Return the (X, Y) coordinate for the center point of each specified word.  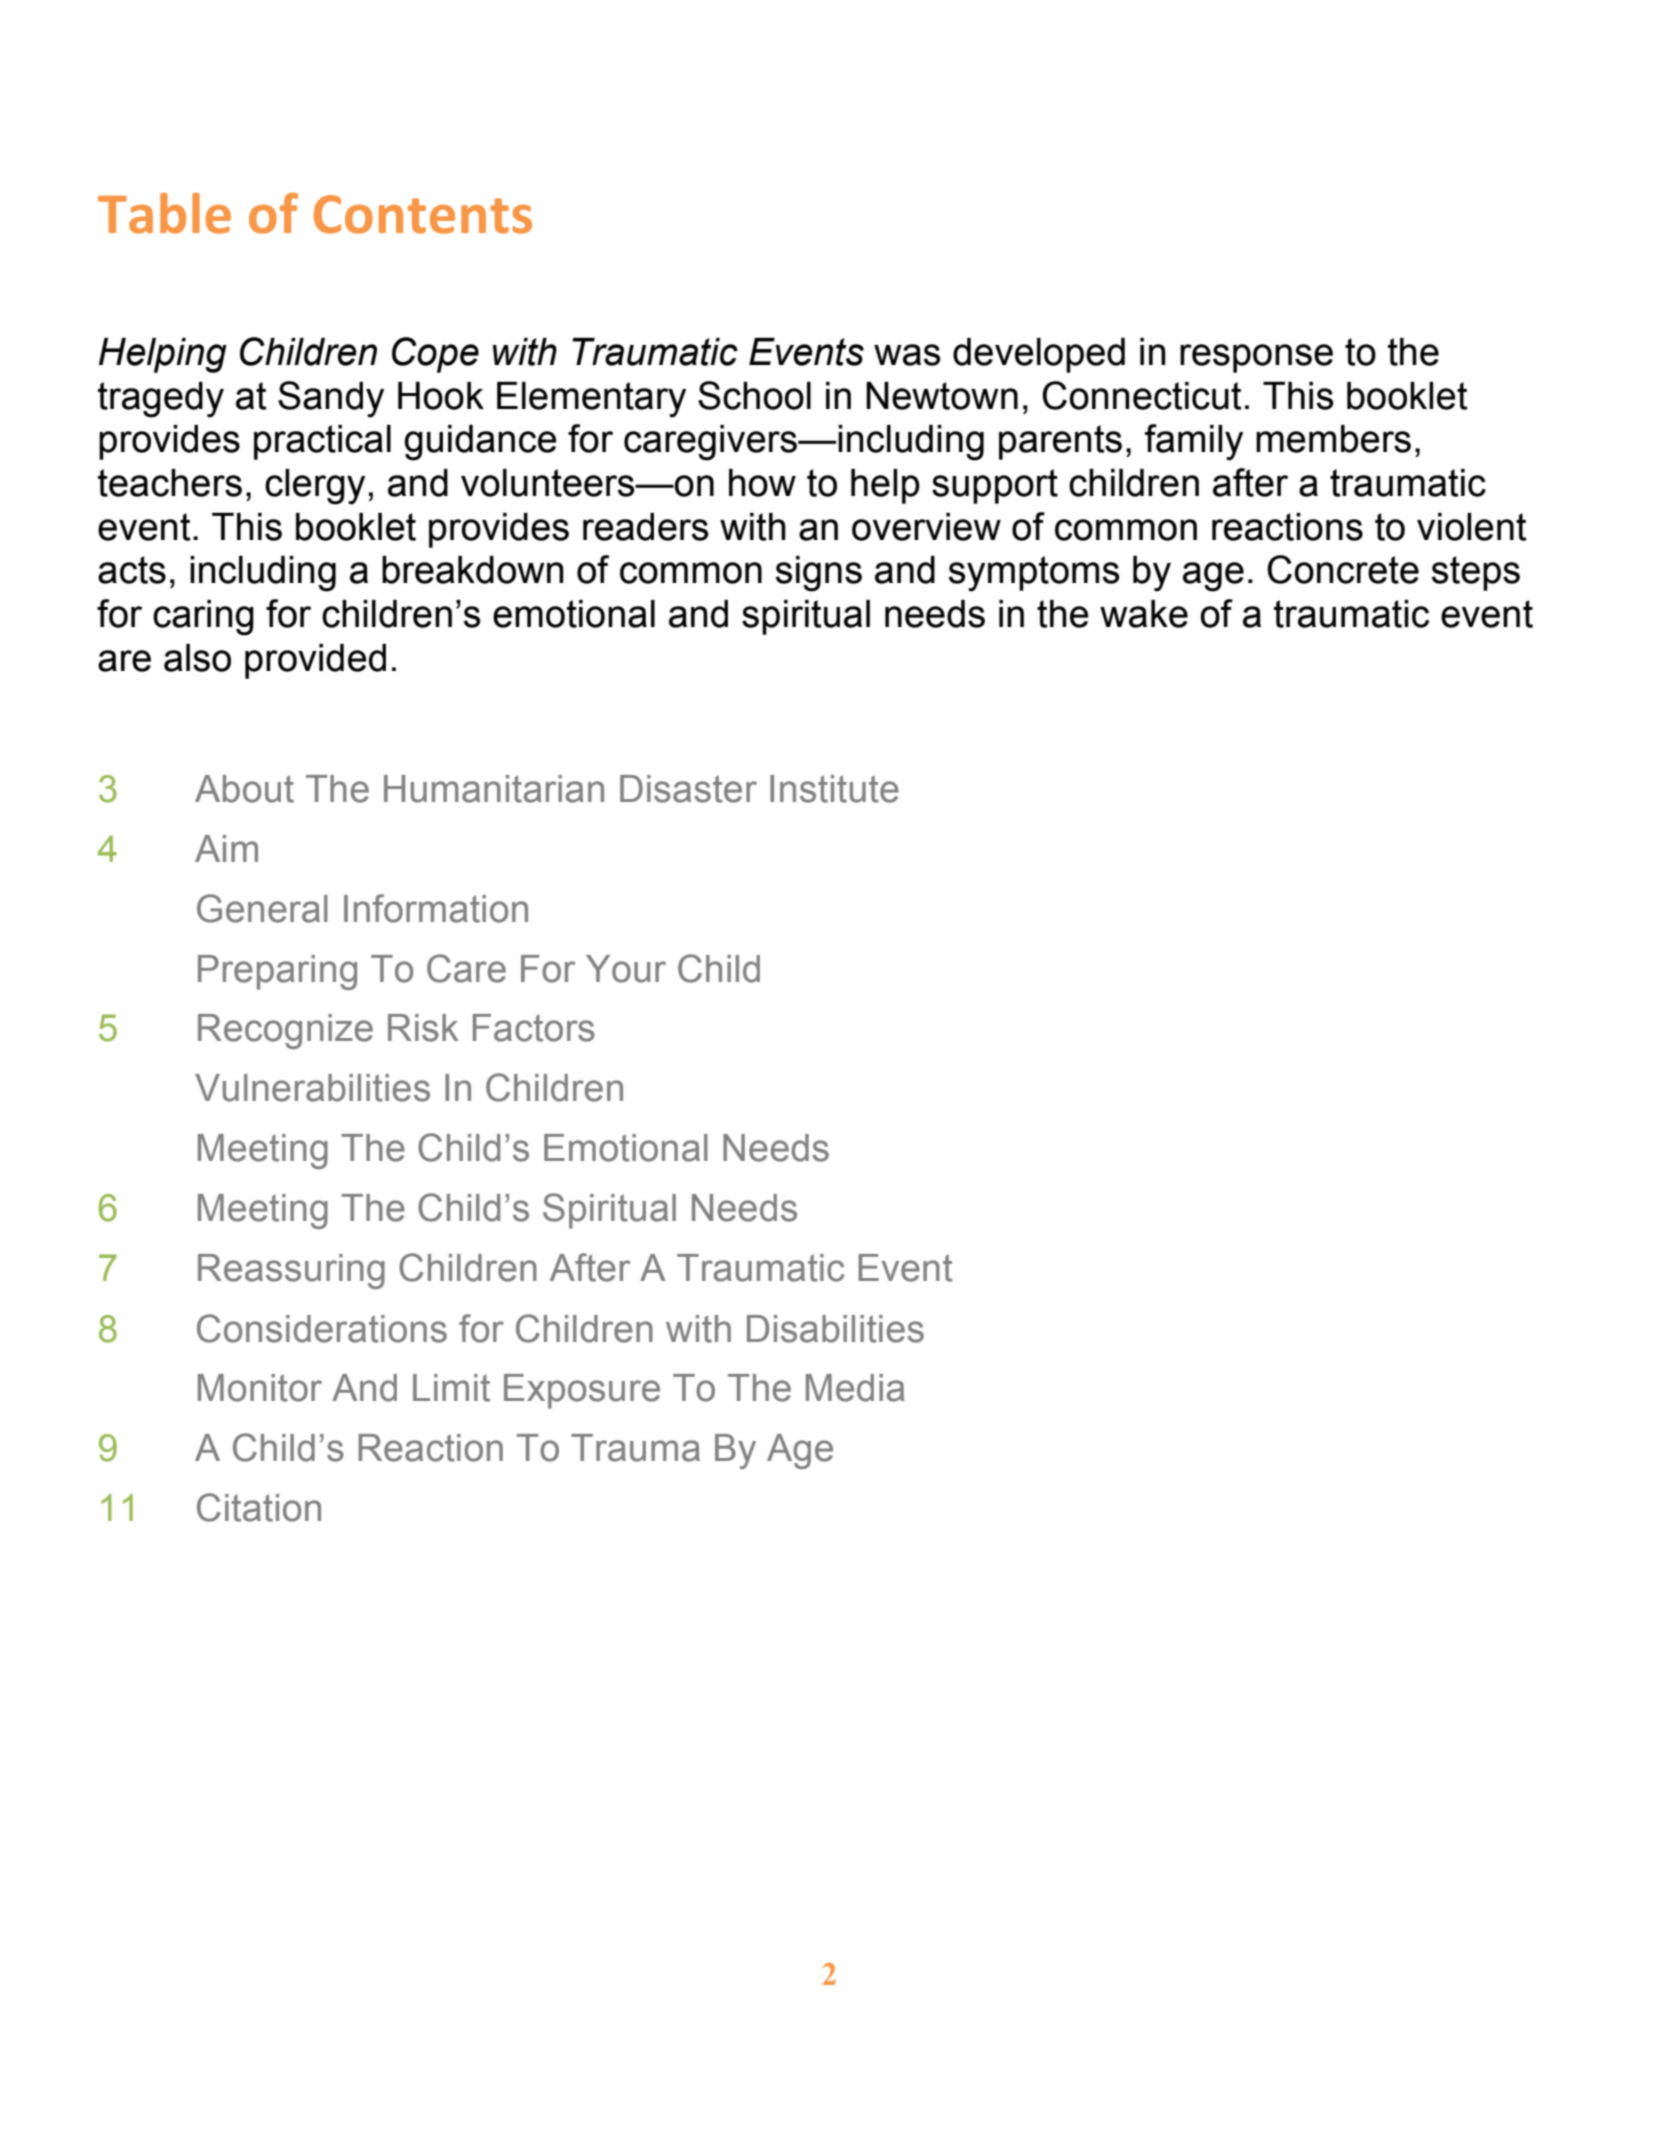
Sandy (331, 399)
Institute (834, 789)
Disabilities (835, 1329)
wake (1144, 614)
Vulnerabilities (312, 1088)
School (754, 395)
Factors (534, 1028)
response (1256, 358)
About (244, 789)
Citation (259, 1507)
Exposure (582, 1391)
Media (855, 1388)
